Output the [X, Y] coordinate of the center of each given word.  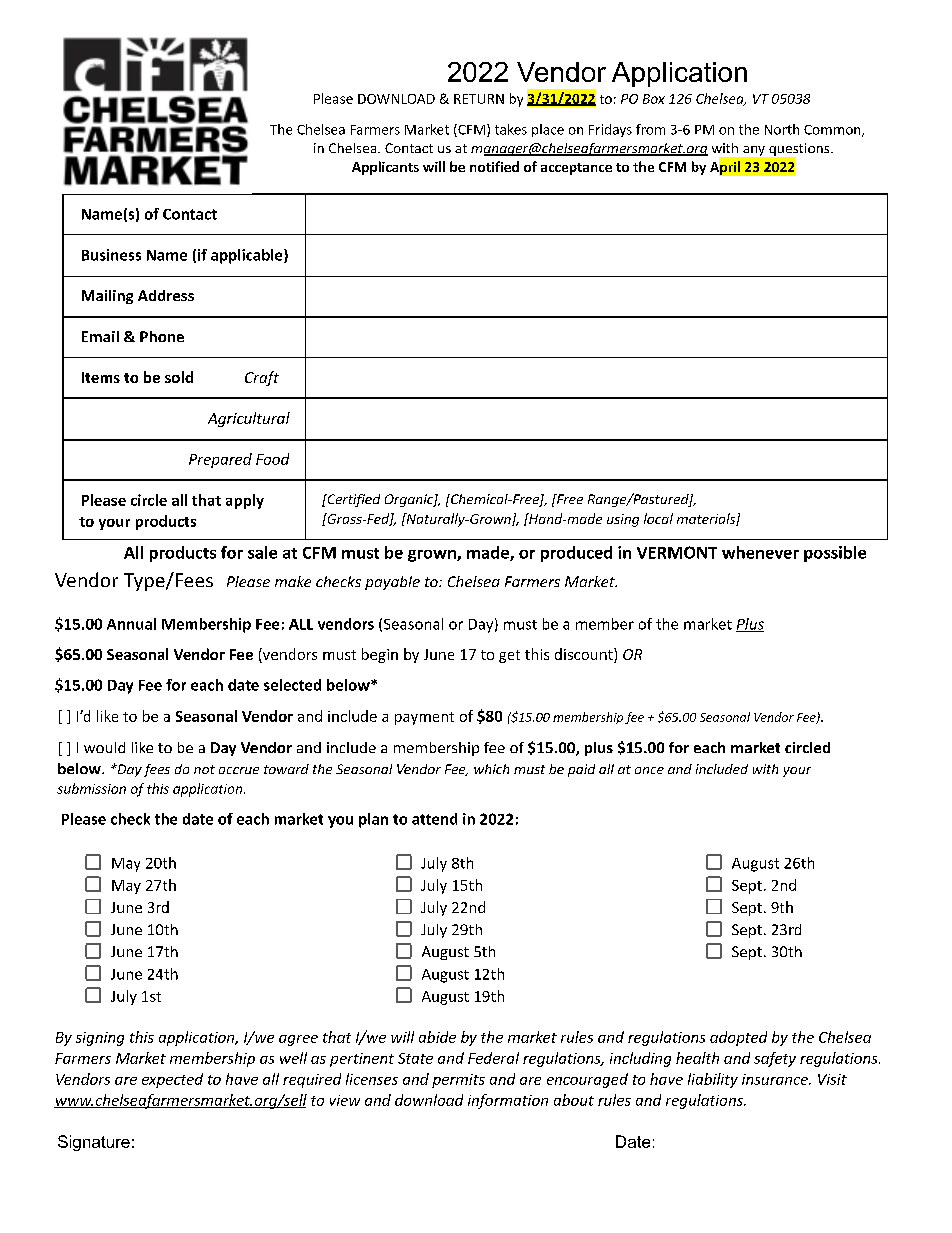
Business [111, 255]
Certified [352, 500]
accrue [239, 770]
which [491, 769]
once [649, 770]
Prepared [220, 460]
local [658, 518]
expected [172, 1080]
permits [458, 1081]
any [754, 151]
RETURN [479, 99]
